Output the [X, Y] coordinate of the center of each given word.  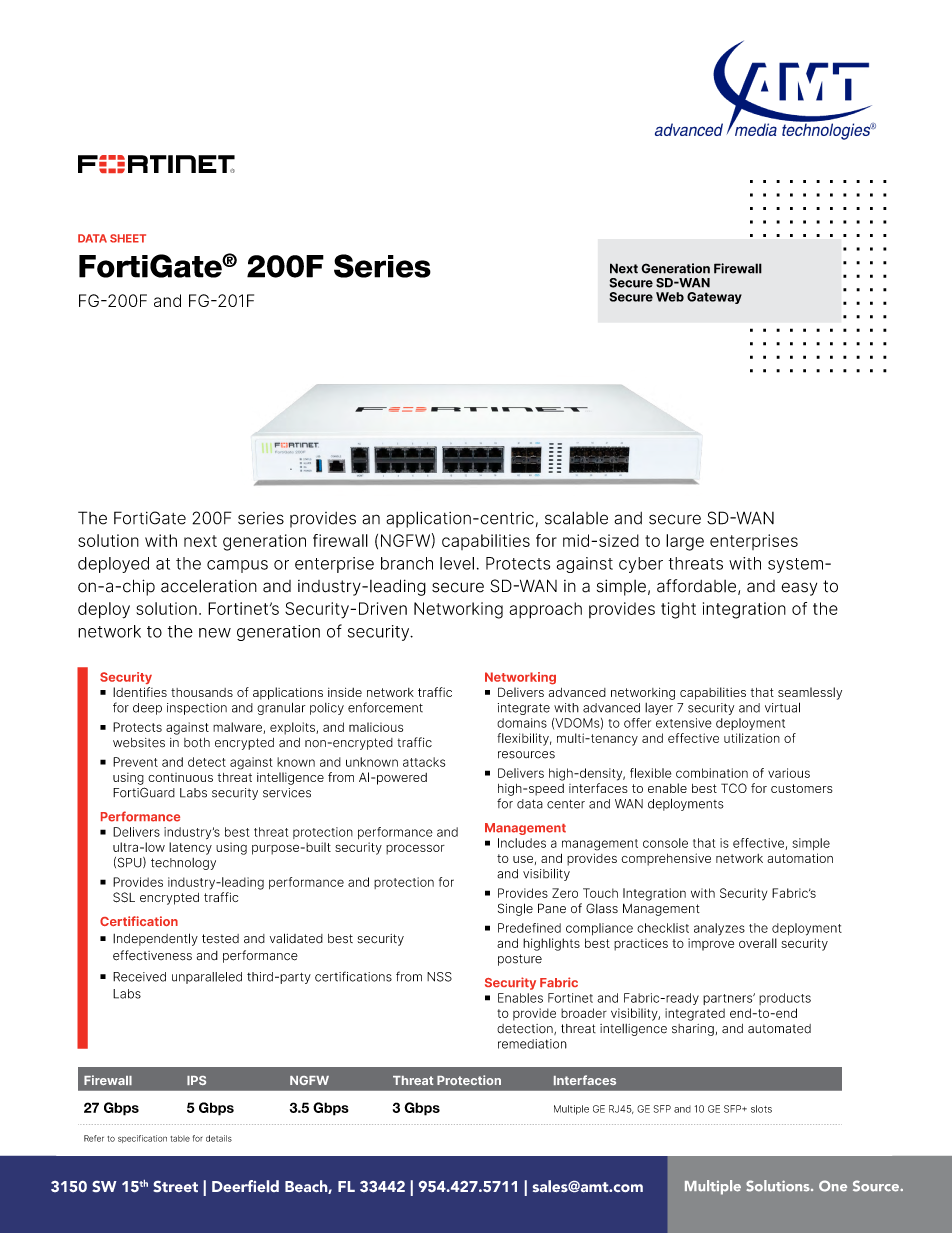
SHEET [128, 238]
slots [761, 1109]
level [457, 563]
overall [758, 943]
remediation [532, 1044]
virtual [782, 707]
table [180, 1138]
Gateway [714, 298]
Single [515, 909]
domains [522, 723]
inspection [197, 709]
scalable [576, 518]
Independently [155, 939]
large [685, 542]
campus [237, 566]
